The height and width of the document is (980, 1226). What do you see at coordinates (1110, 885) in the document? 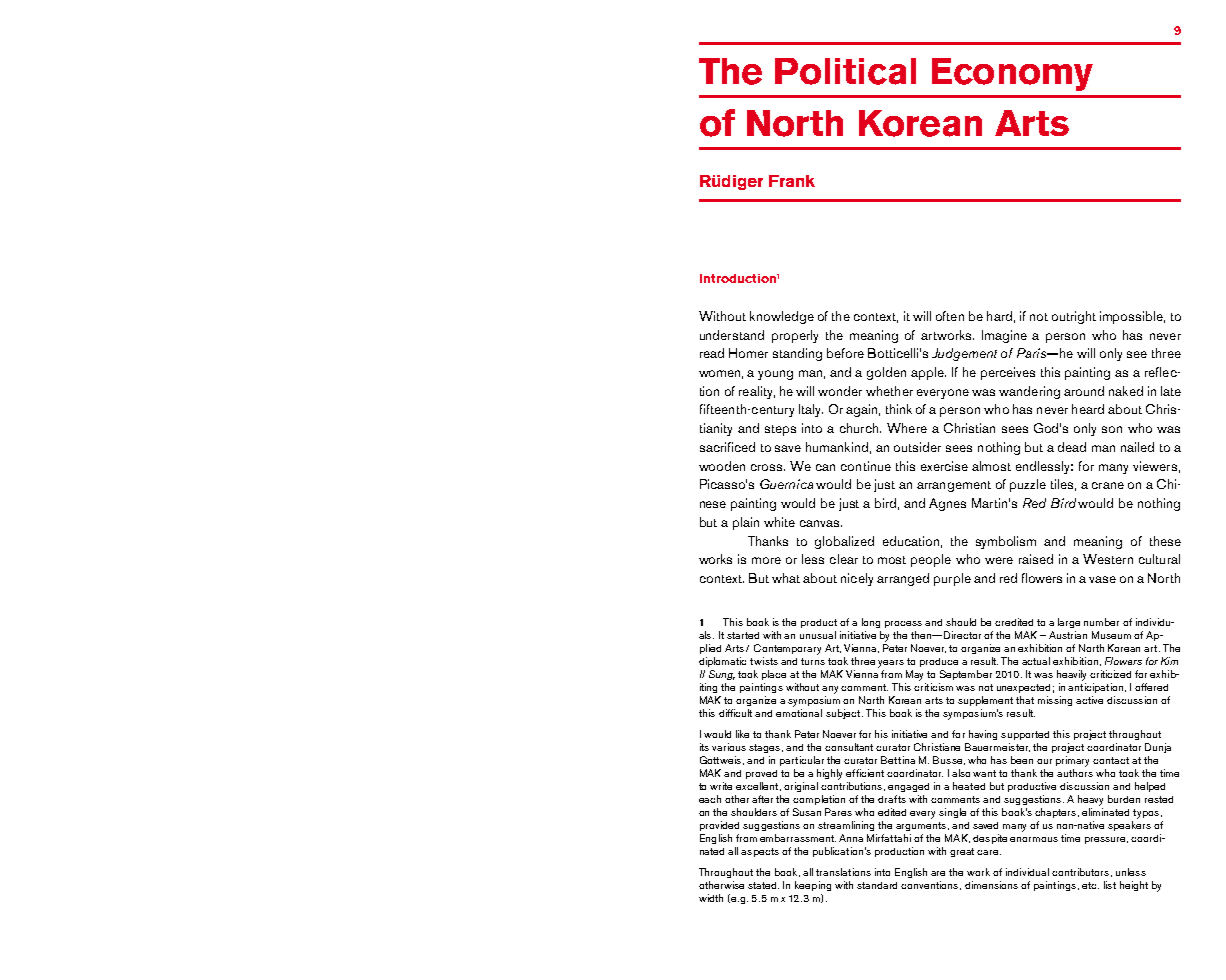
I see `list` at bounding box center [1110, 885].
